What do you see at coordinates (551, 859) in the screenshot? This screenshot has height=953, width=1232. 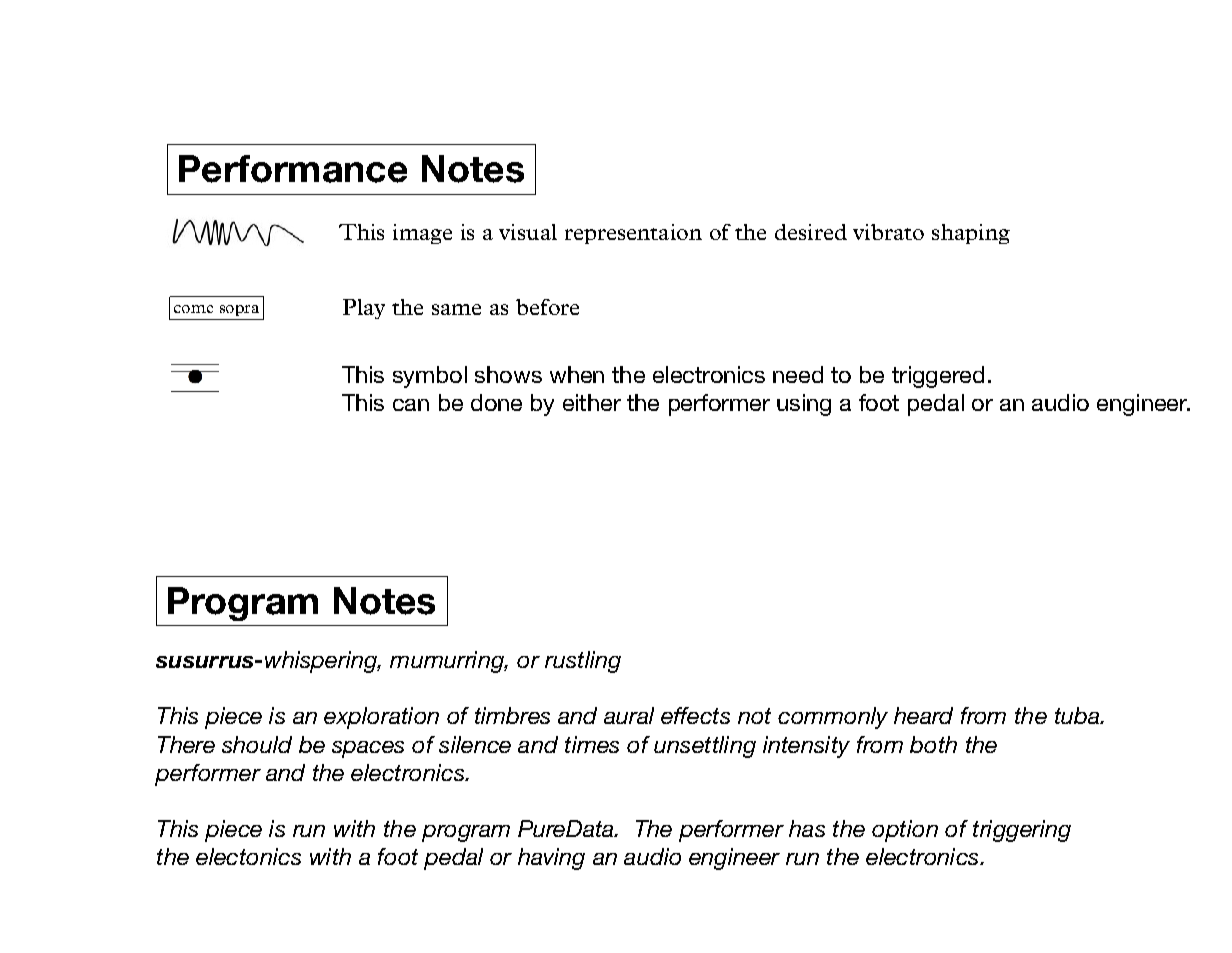 I see `having` at bounding box center [551, 859].
